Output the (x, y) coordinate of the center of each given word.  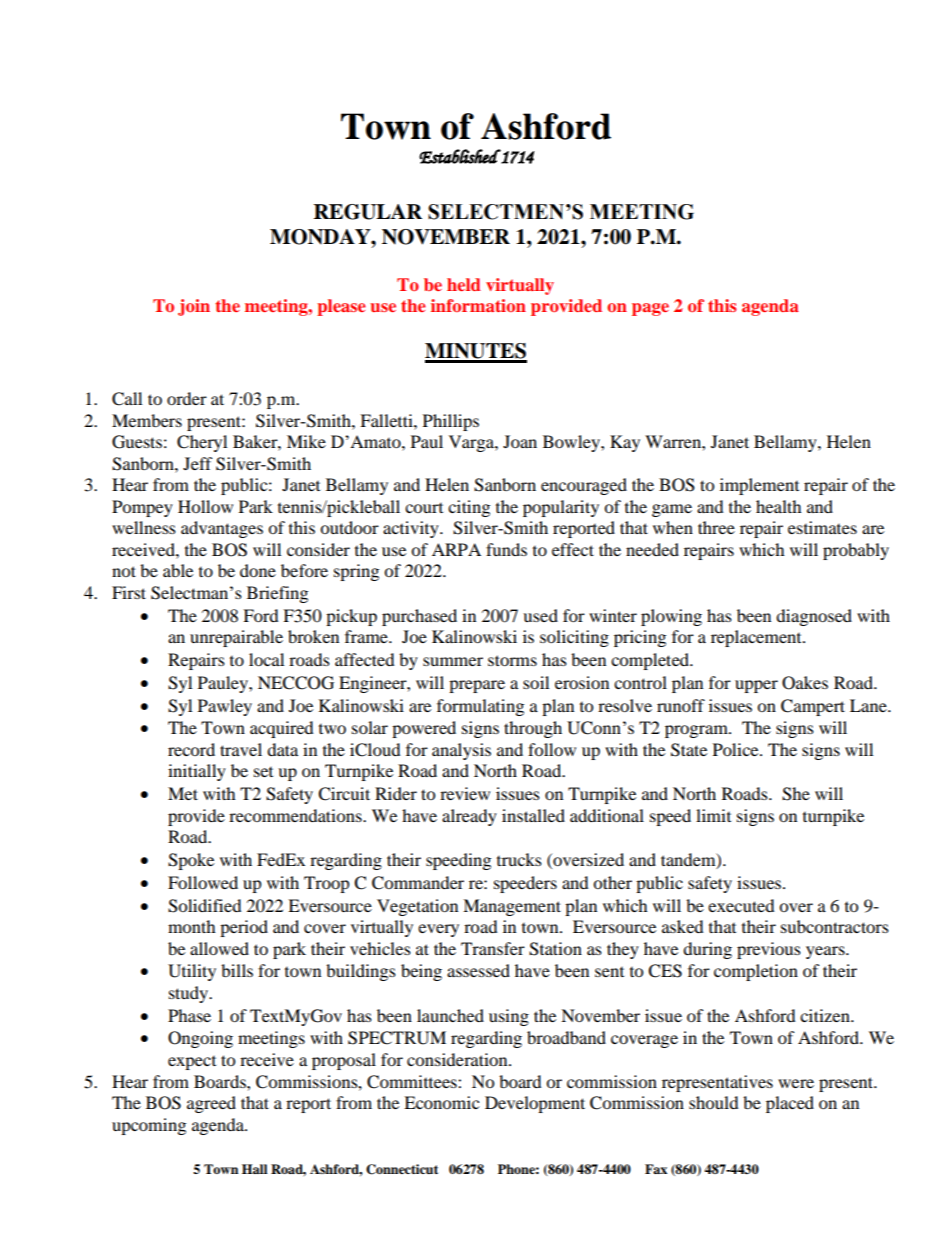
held (464, 284)
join (194, 307)
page (650, 309)
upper (756, 686)
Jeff (198, 463)
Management (512, 907)
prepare (477, 686)
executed (741, 905)
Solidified (205, 906)
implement (759, 486)
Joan (520, 441)
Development (535, 1104)
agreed (211, 1104)
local (266, 659)
